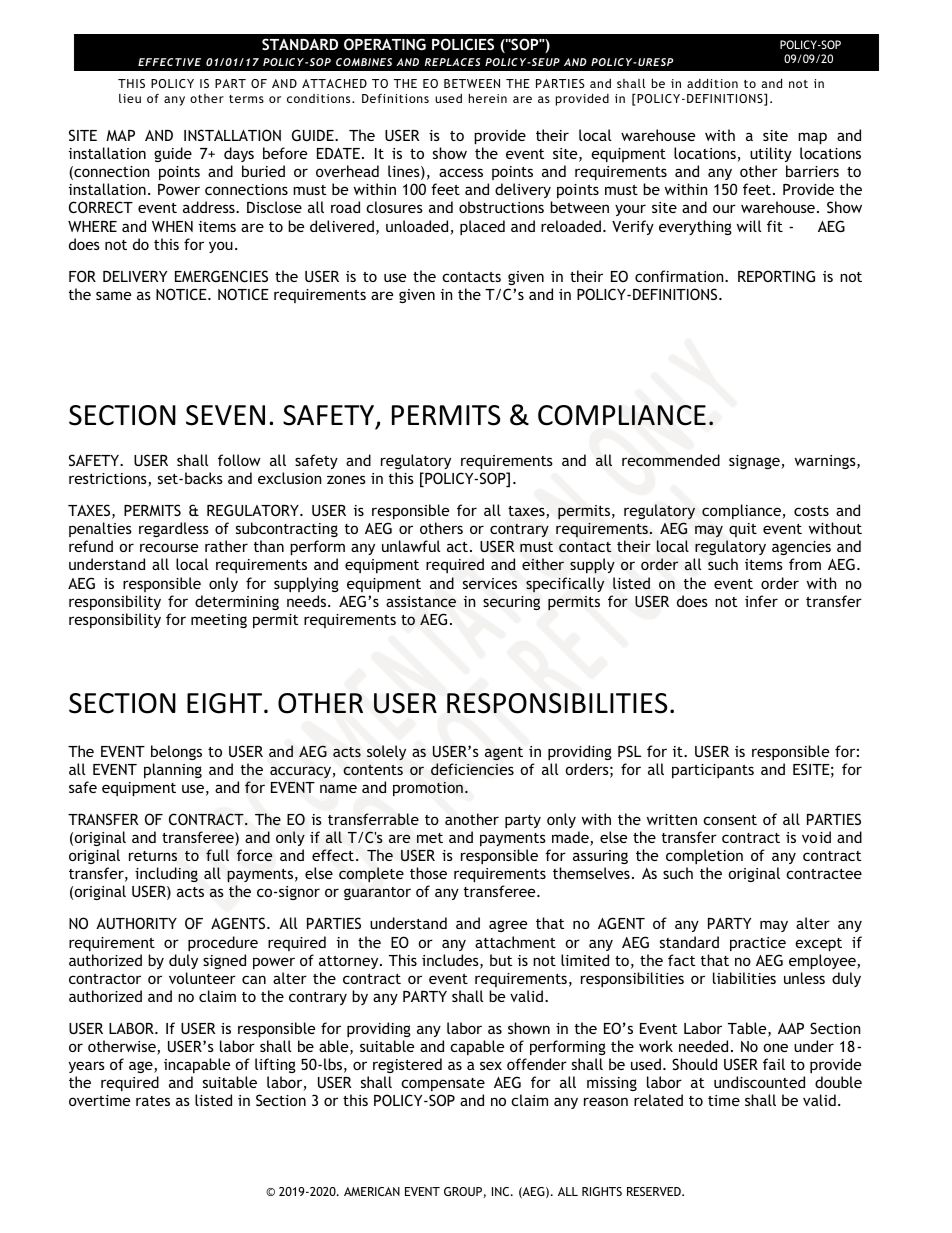  Describe the element at coordinates (130, 98) in the screenshot. I see `lieu` at that location.
